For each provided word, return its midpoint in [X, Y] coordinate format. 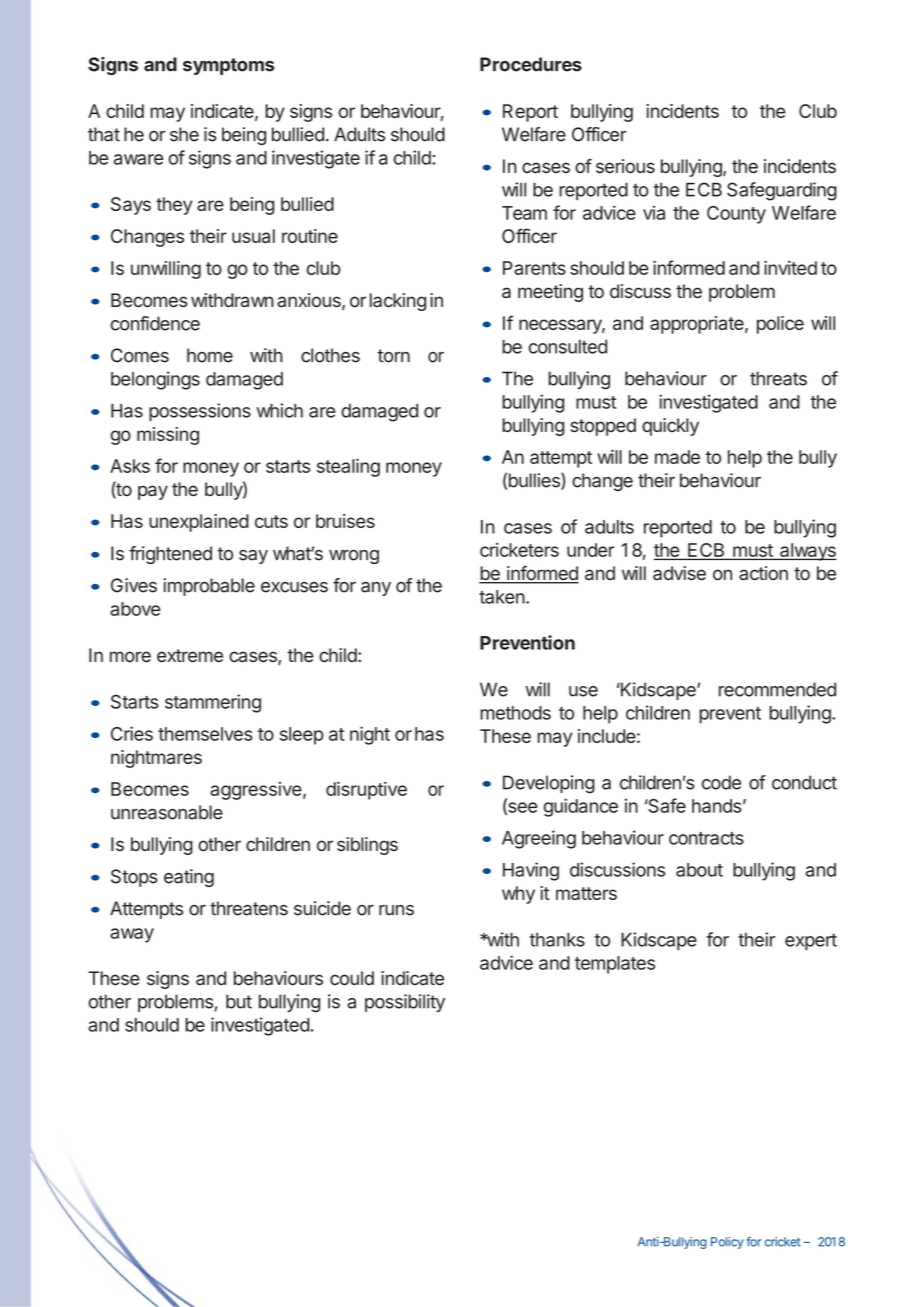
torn [393, 356]
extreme [190, 656]
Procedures [531, 64]
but [239, 1001]
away [132, 935]
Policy [727, 1243]
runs [396, 910]
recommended [777, 689]
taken [502, 597]
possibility [405, 1003]
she [184, 134]
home [210, 355]
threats [778, 378]
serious [625, 166]
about [699, 870]
